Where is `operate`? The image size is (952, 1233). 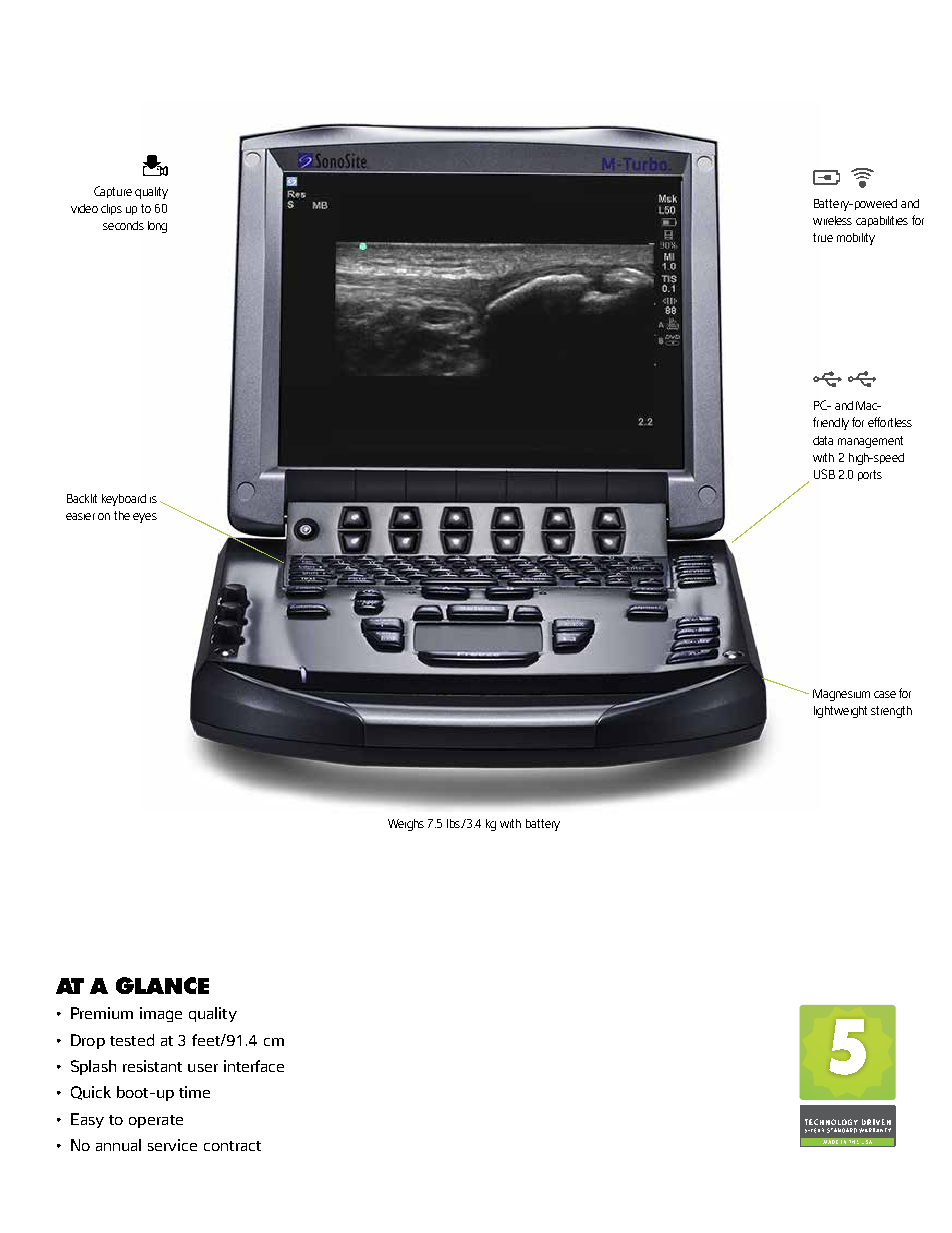 operate is located at coordinates (156, 1121).
